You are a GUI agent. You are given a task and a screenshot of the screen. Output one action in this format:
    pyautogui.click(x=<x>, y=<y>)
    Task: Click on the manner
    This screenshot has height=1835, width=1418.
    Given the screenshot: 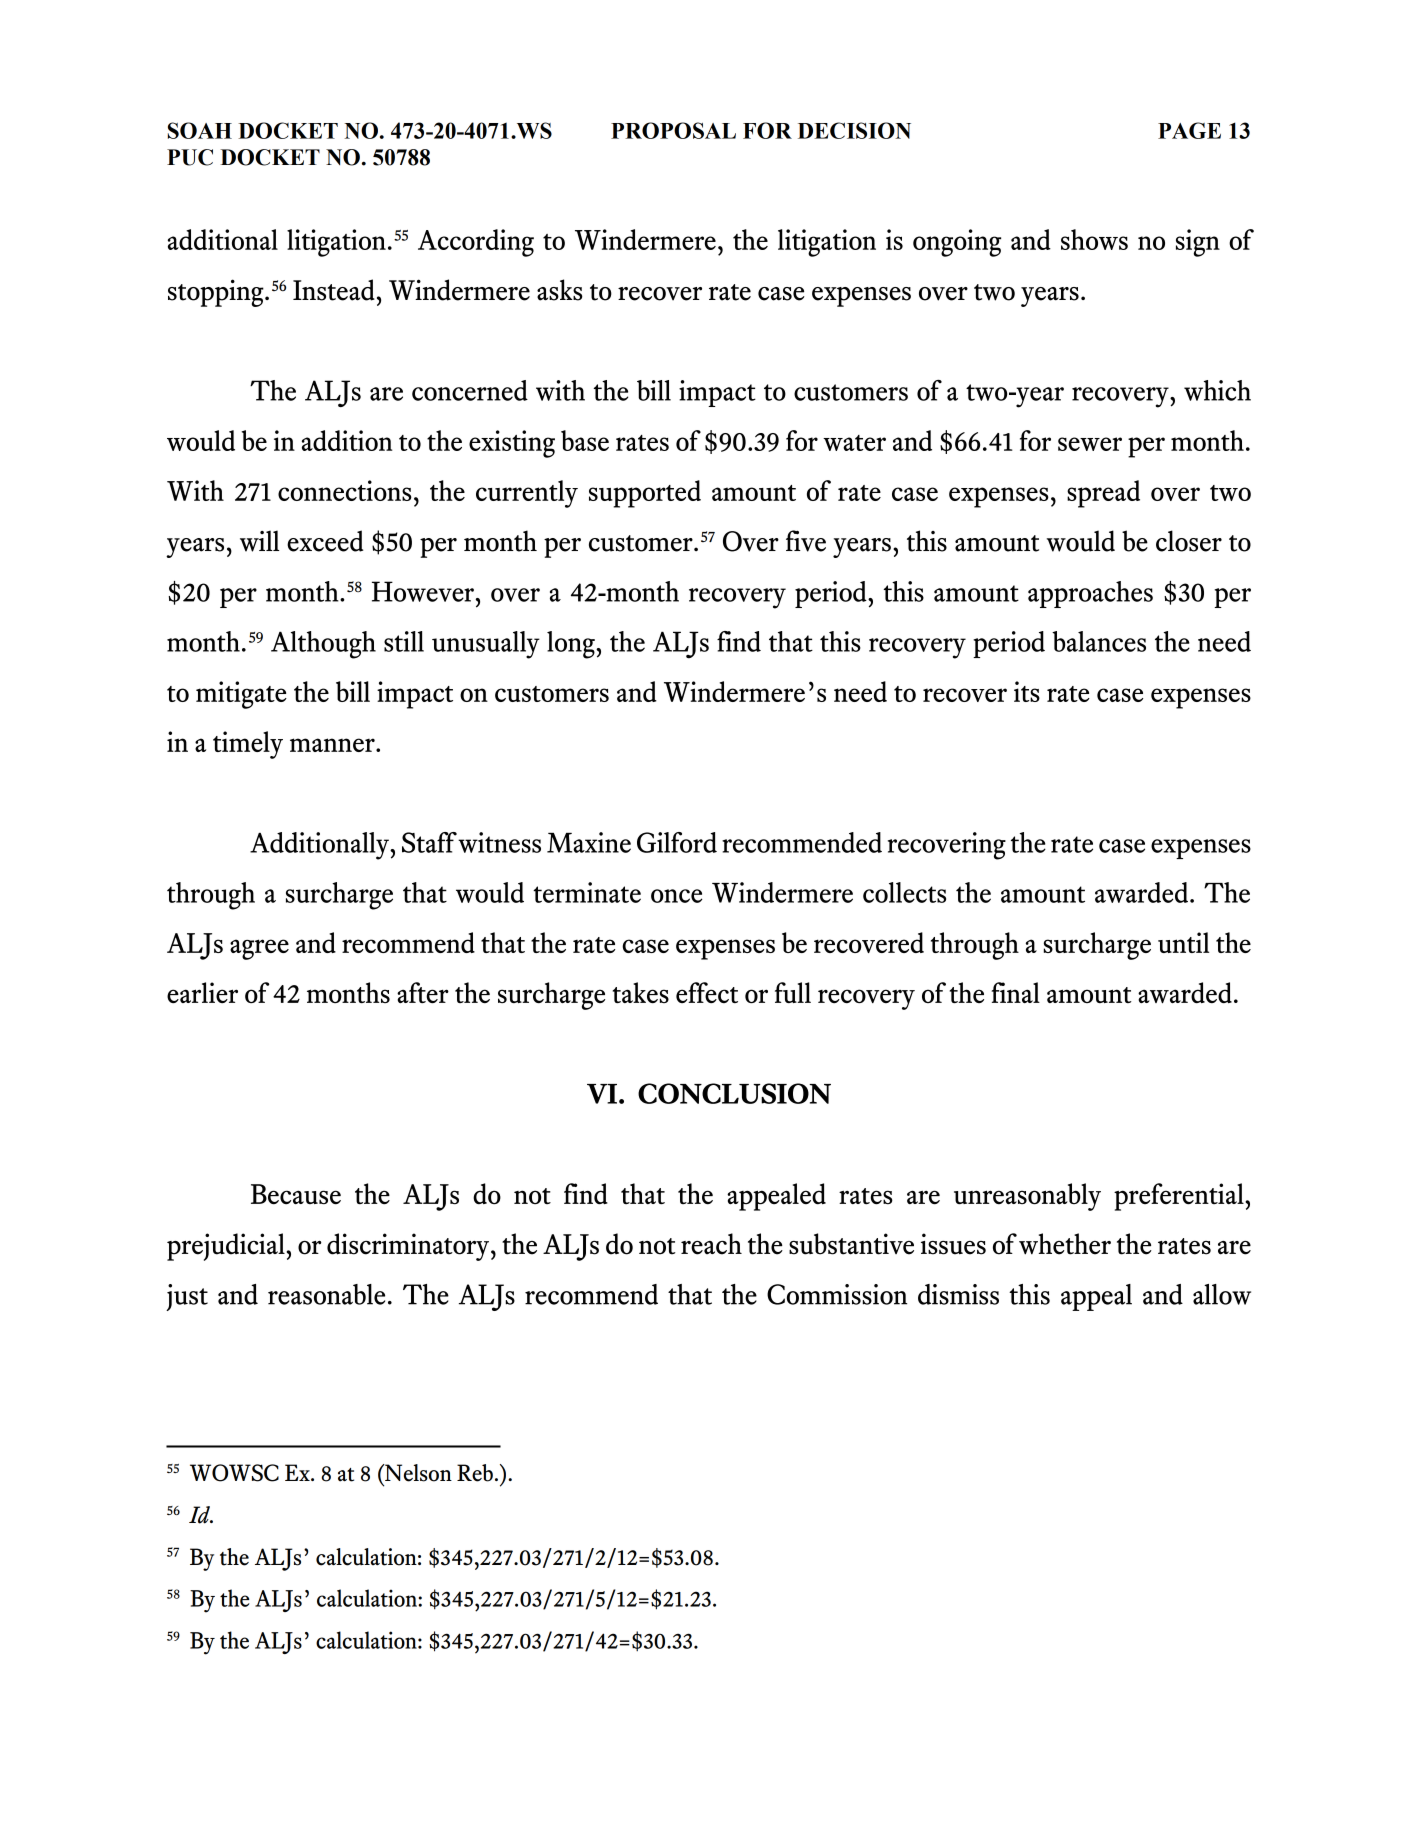 What is the action you would take?
    pyautogui.click(x=333, y=745)
